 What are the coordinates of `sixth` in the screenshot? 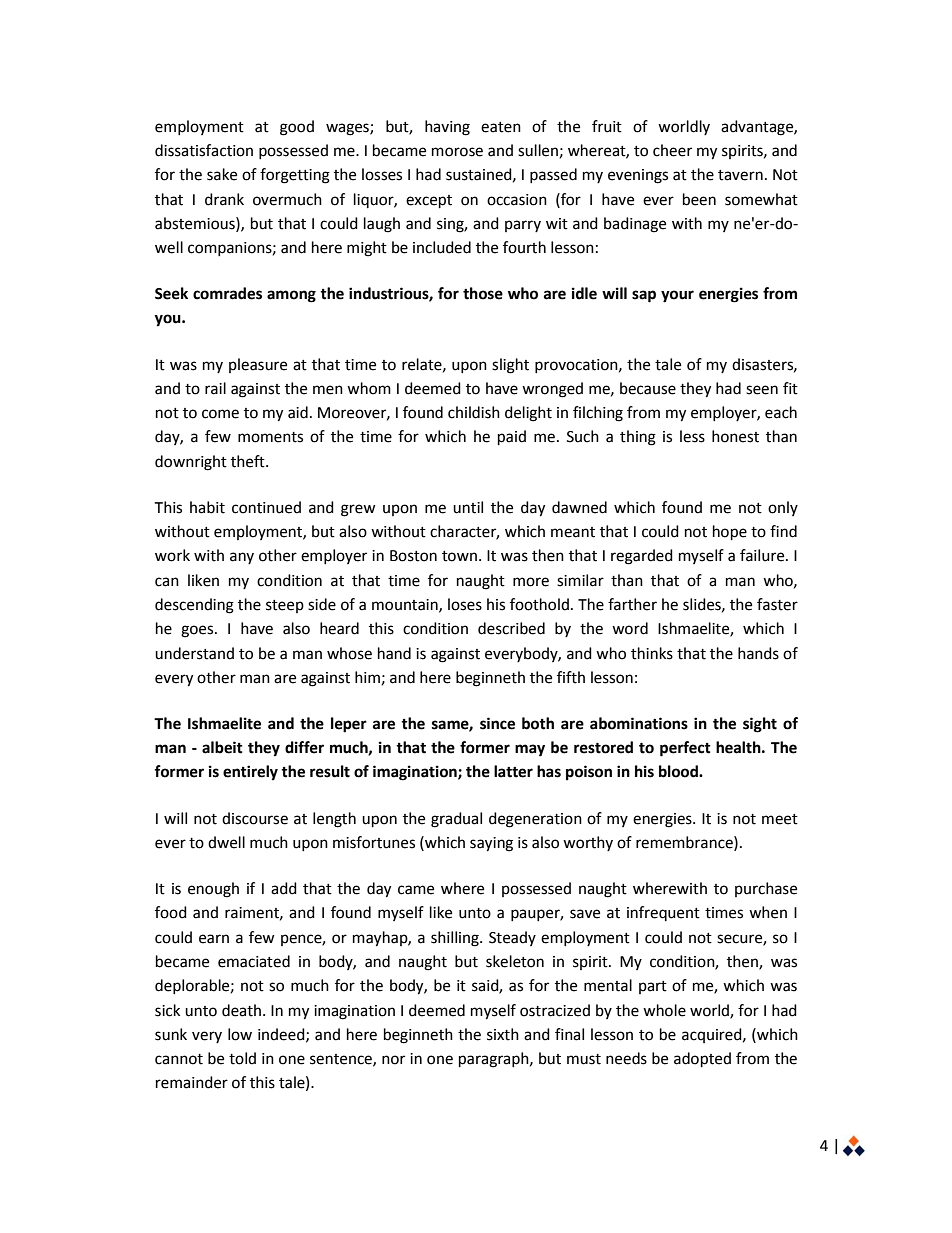 It's located at (503, 1034).
